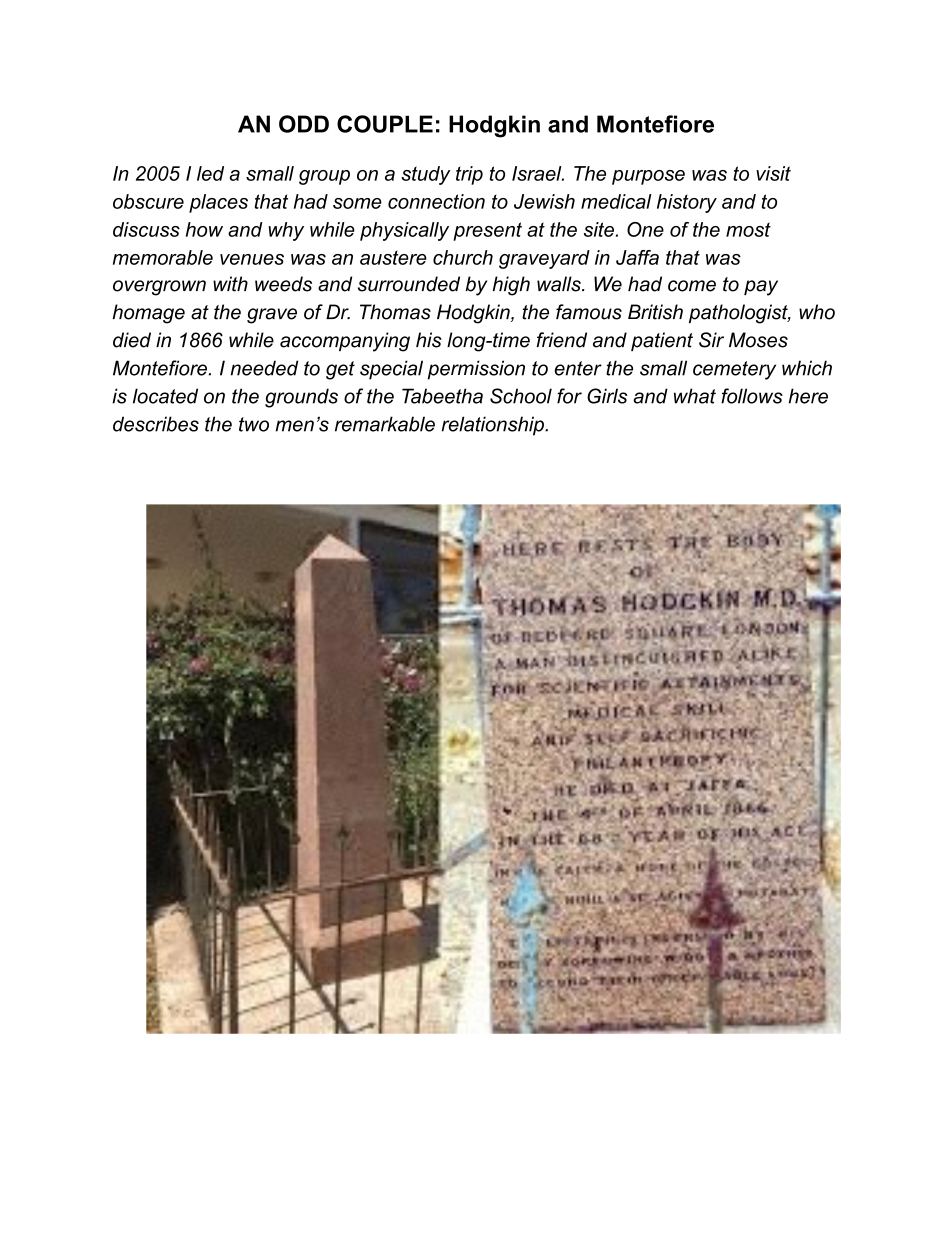 This screenshot has width=952, height=1233. Describe the element at coordinates (748, 229) in the screenshot. I see `most` at that location.
